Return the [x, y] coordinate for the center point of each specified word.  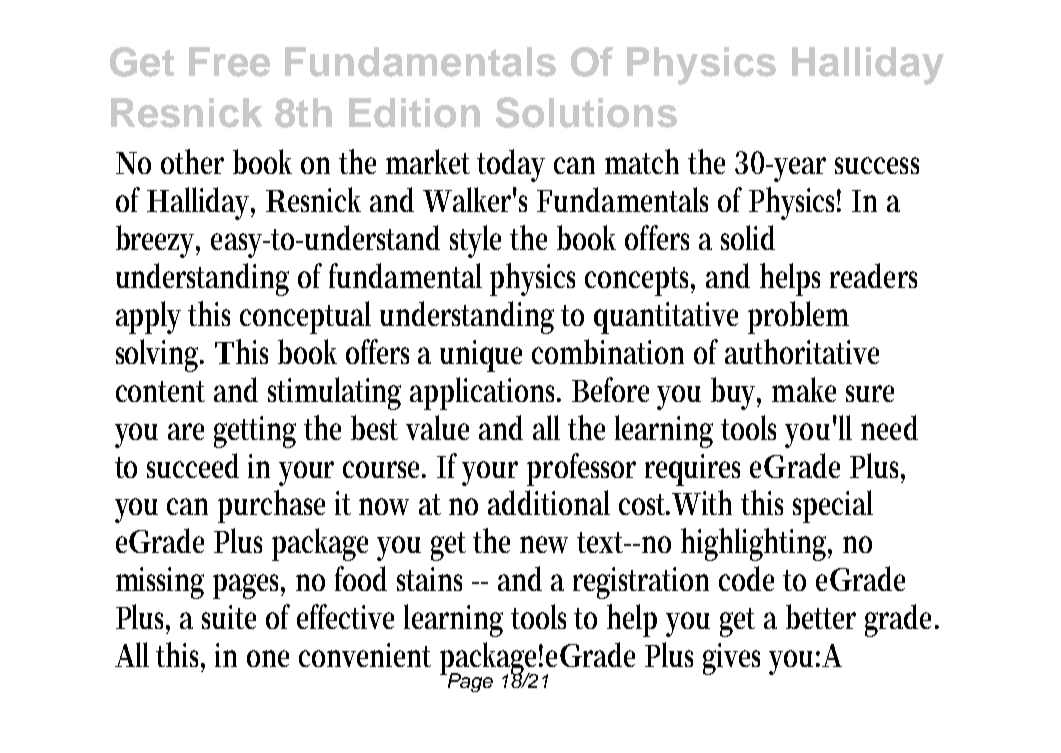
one [268, 658]
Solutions [586, 112]
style [475, 241]
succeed [193, 465]
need [889, 427]
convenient [365, 655]
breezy [158, 241]
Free [229, 62]
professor [581, 469]
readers [873, 275]
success [877, 165]
